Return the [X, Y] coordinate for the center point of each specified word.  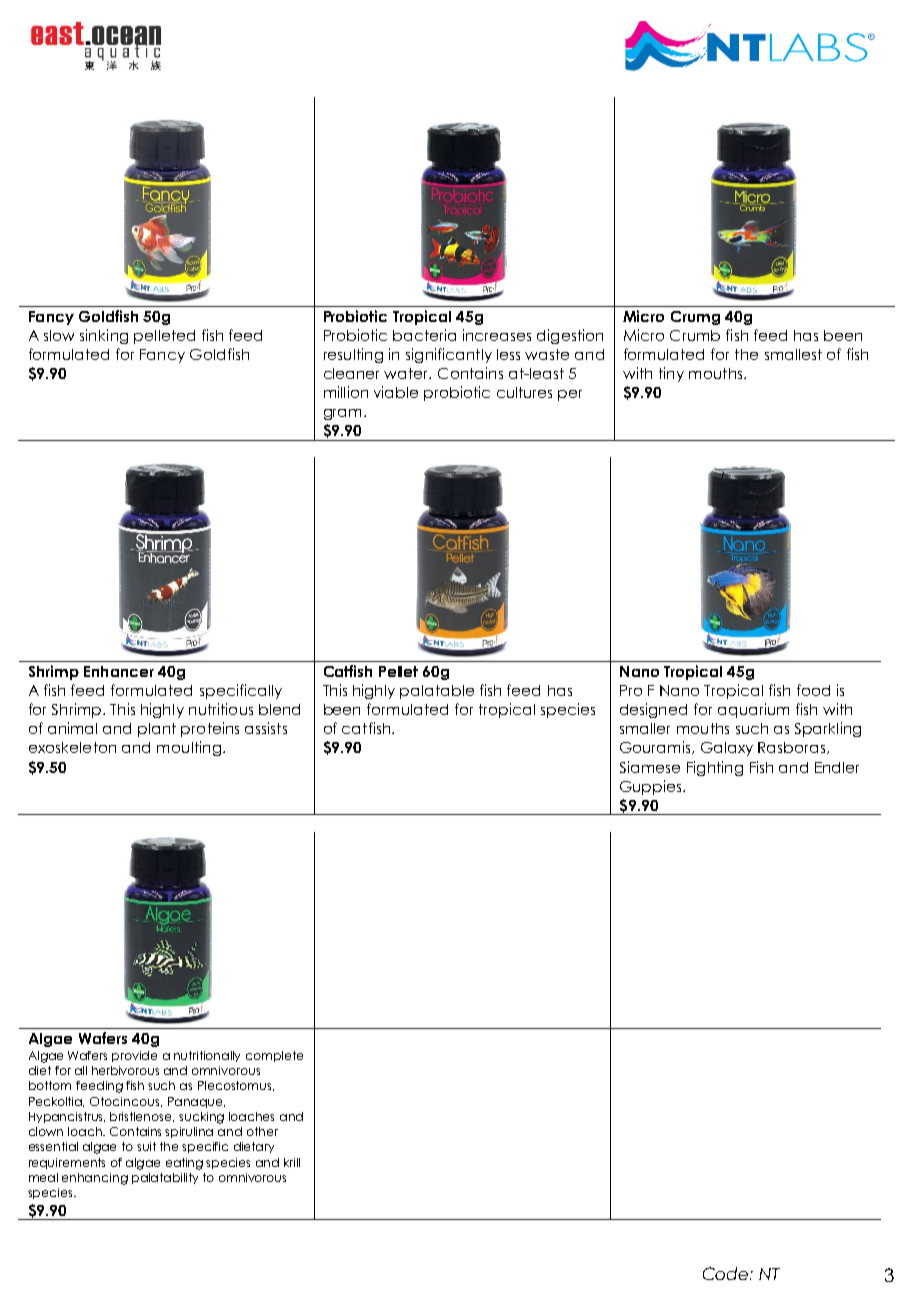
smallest [793, 354]
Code [727, 1273]
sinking [104, 336]
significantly [449, 355]
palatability [165, 1178]
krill [292, 1162]
